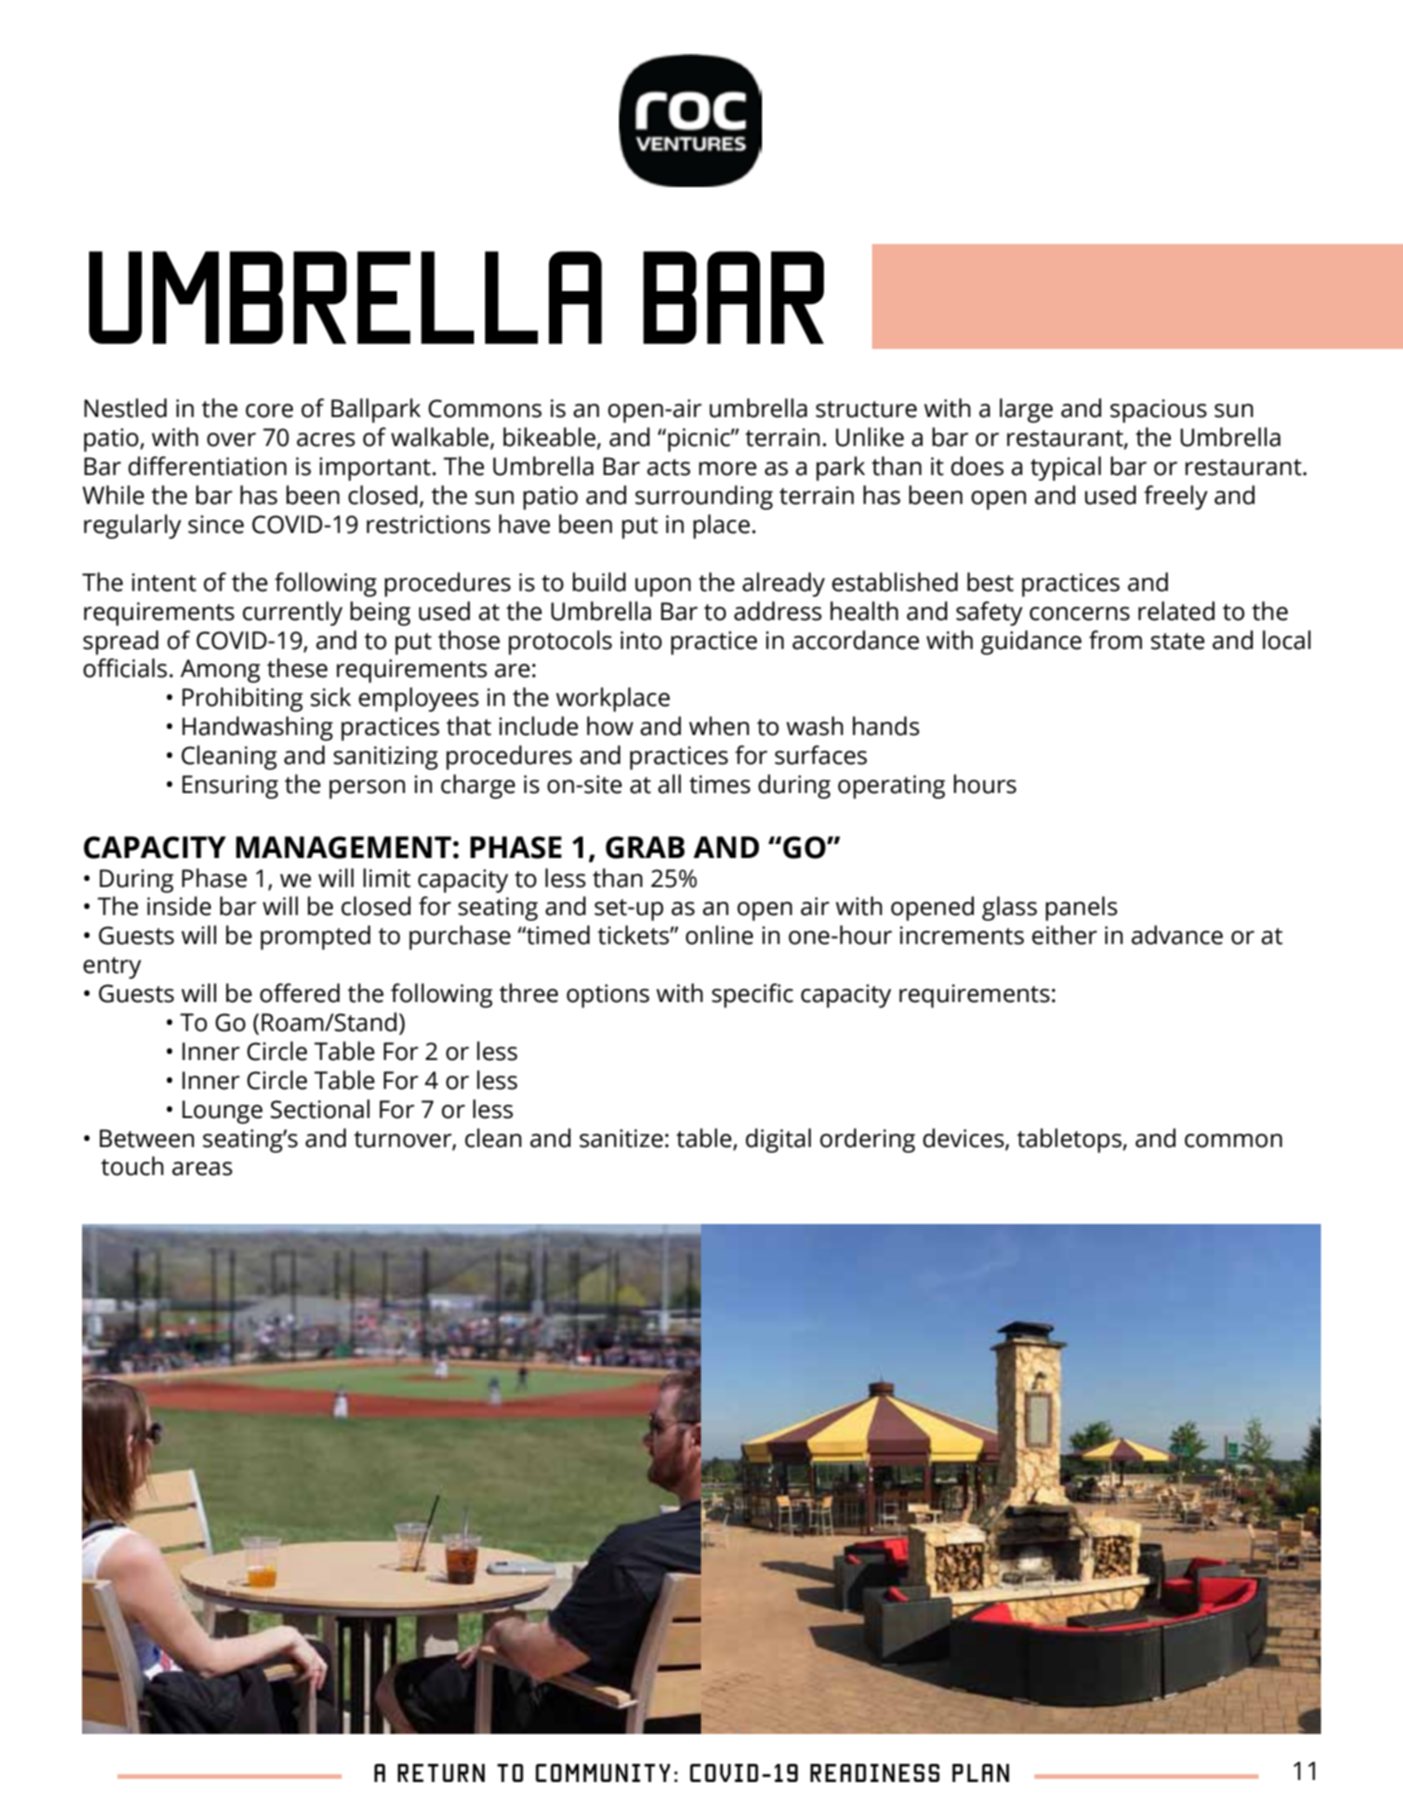 This document has width=1403, height=1816. What do you see at coordinates (621, 1138) in the document?
I see `sanitize` at bounding box center [621, 1138].
